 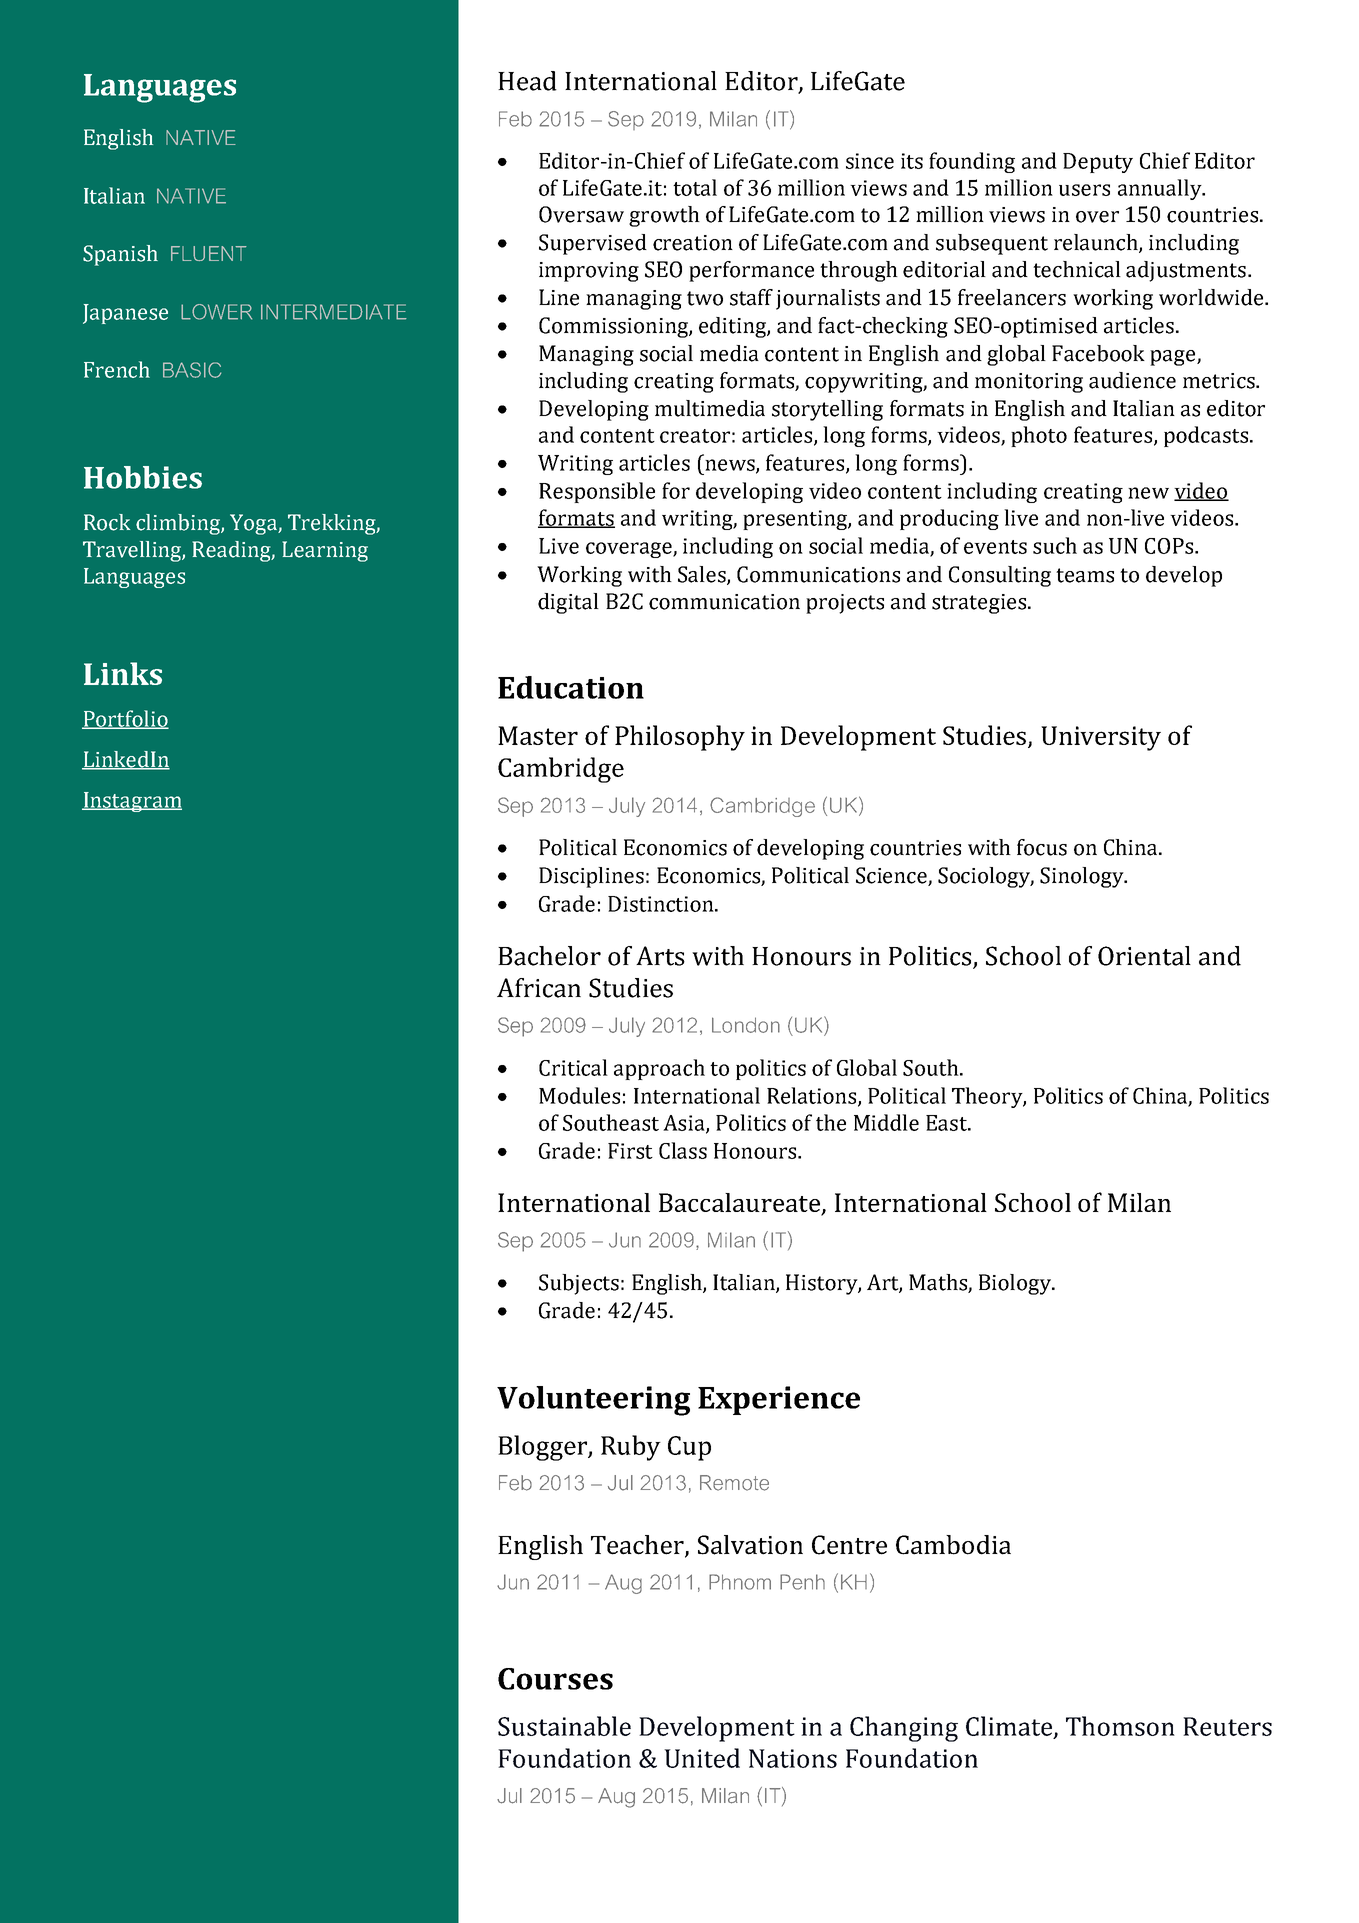 What do you see at coordinates (209, 253) in the screenshot?
I see `FLUENT` at bounding box center [209, 253].
